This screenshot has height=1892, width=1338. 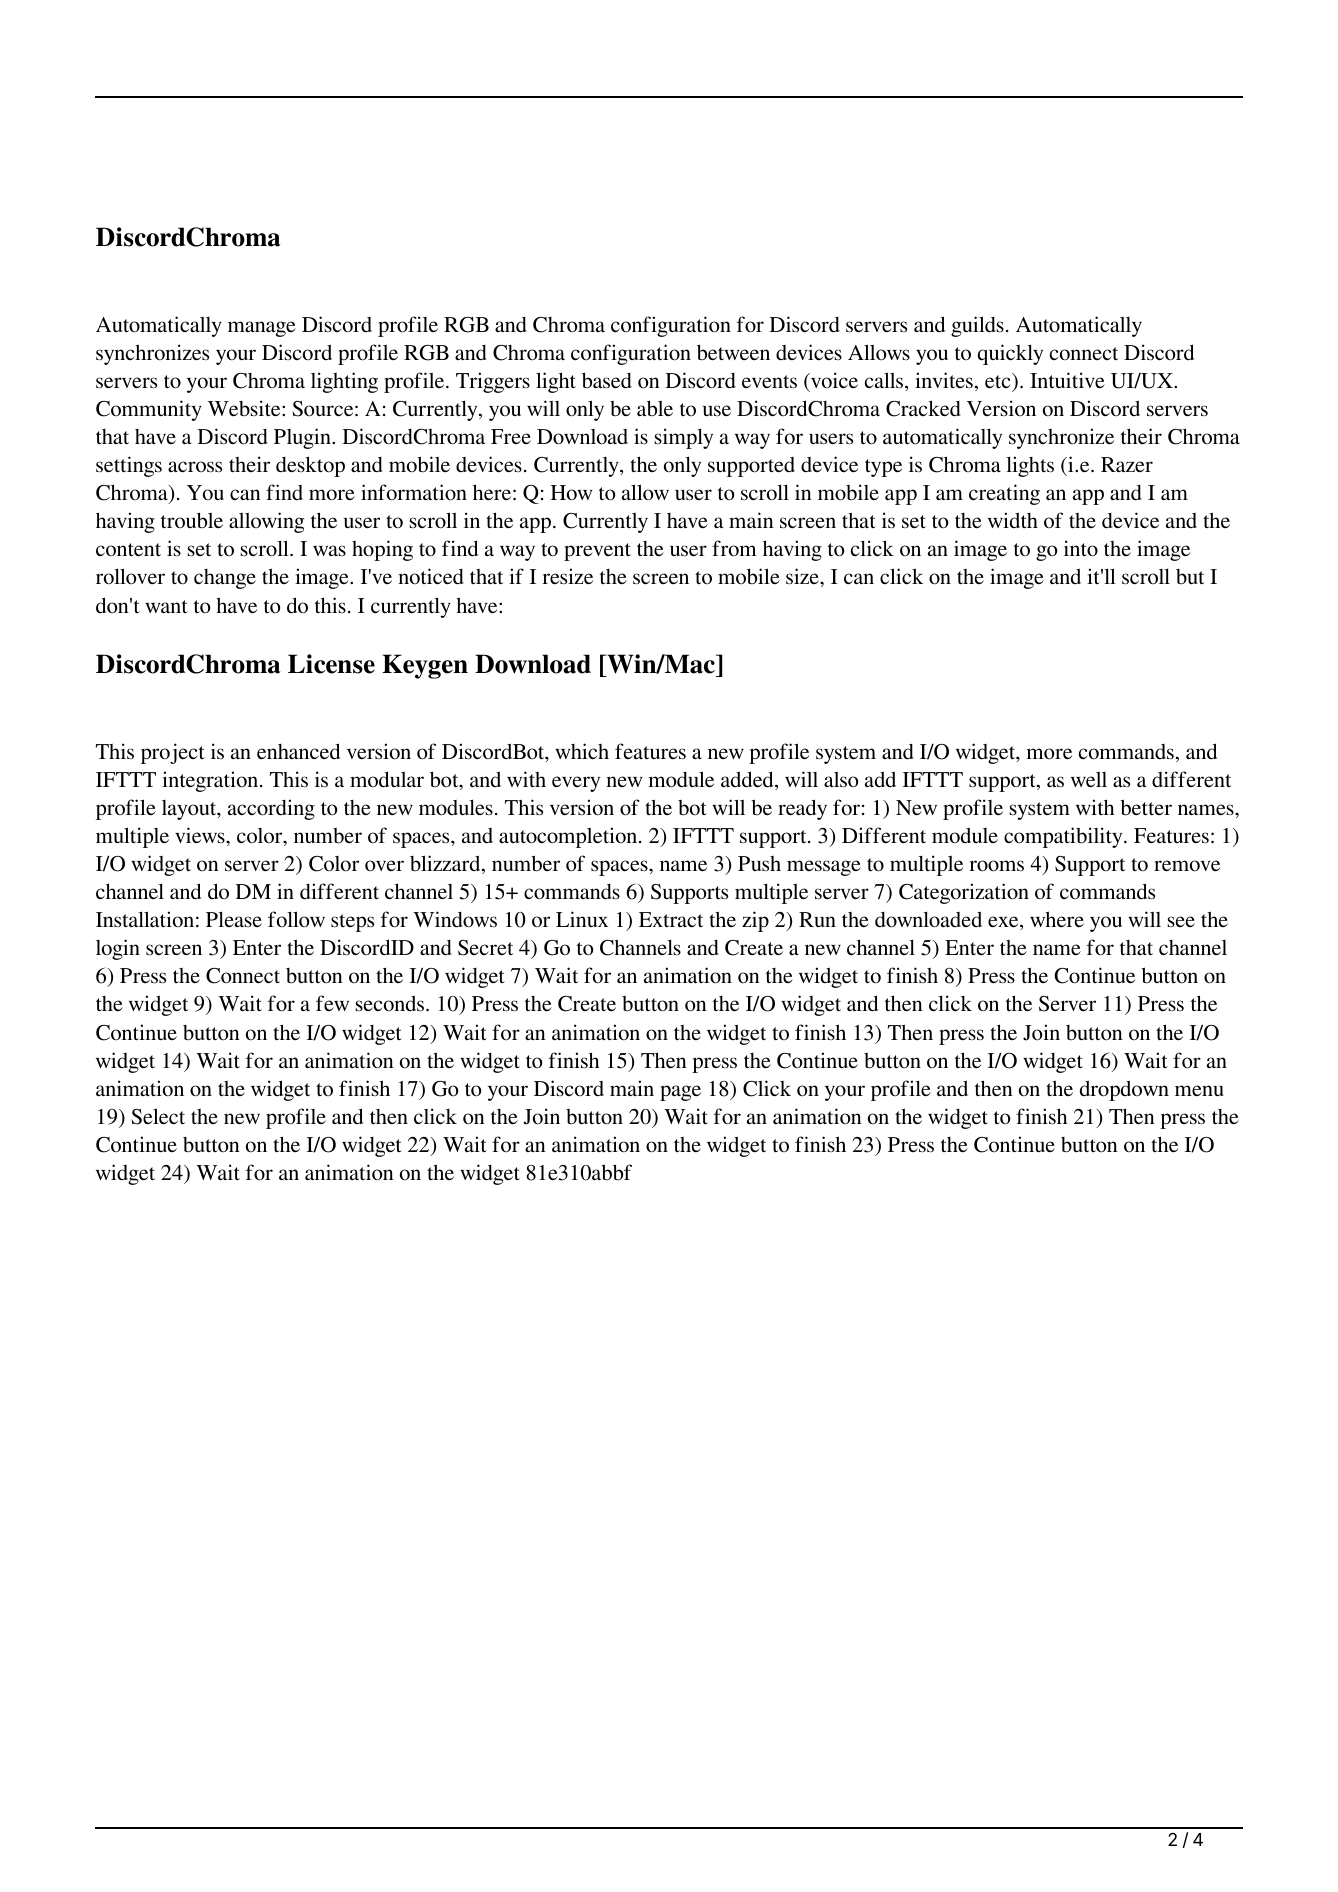 I want to click on Extract, so click(x=671, y=919).
